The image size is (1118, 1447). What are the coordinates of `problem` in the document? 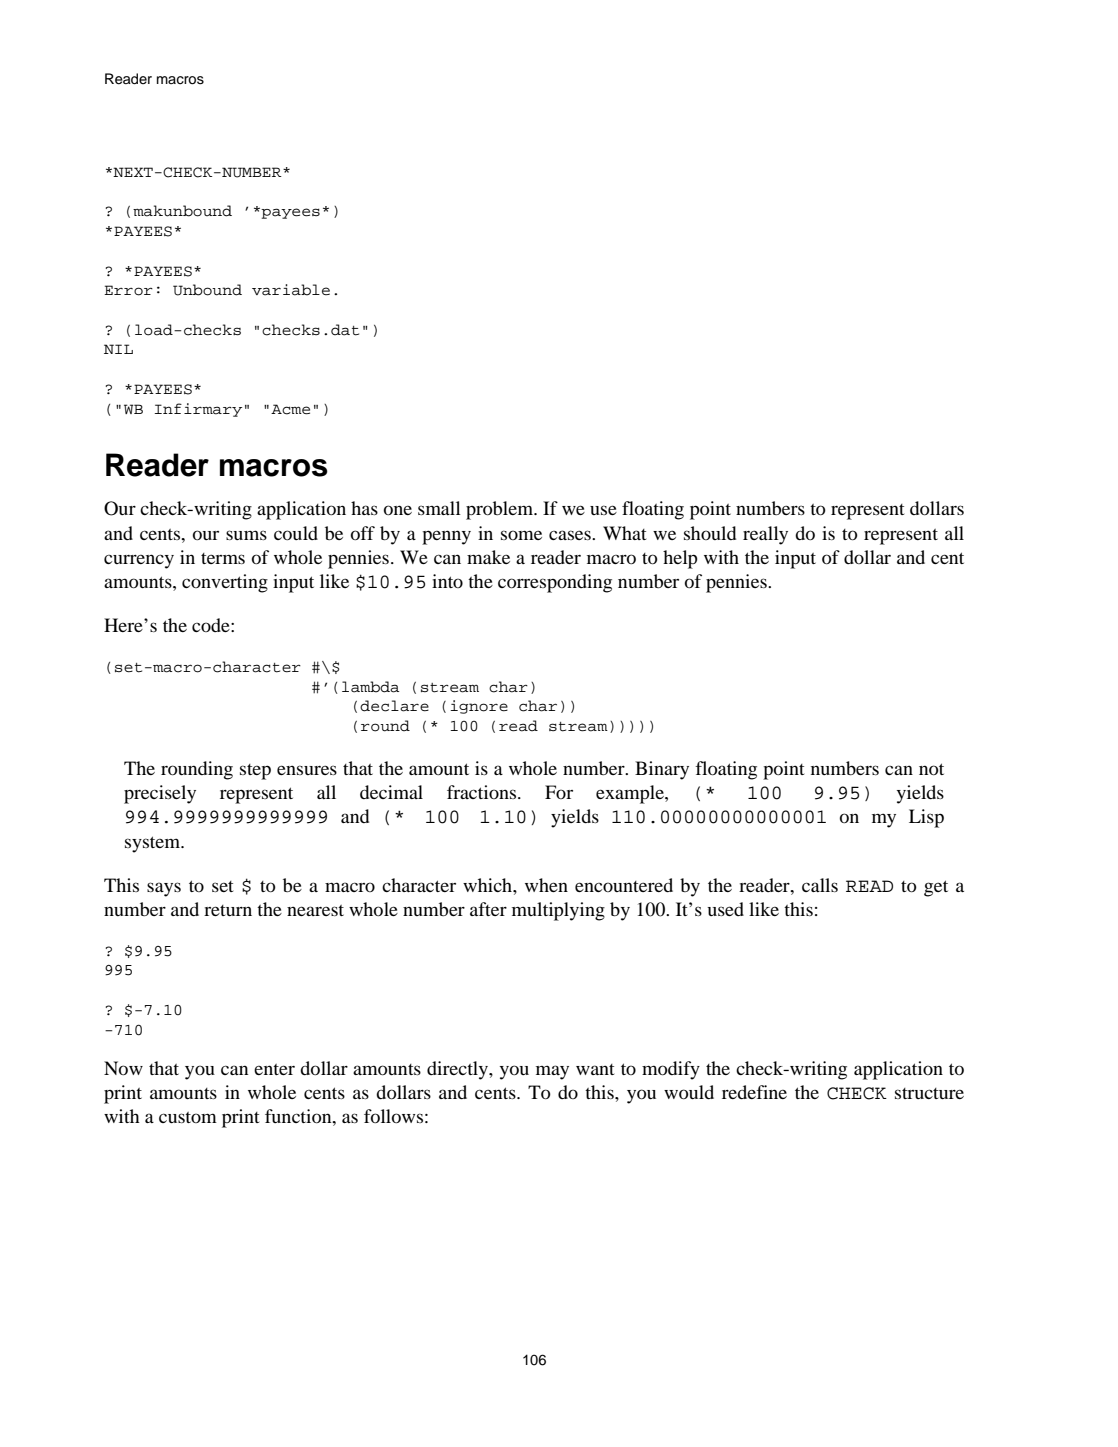 It's located at (501, 510).
